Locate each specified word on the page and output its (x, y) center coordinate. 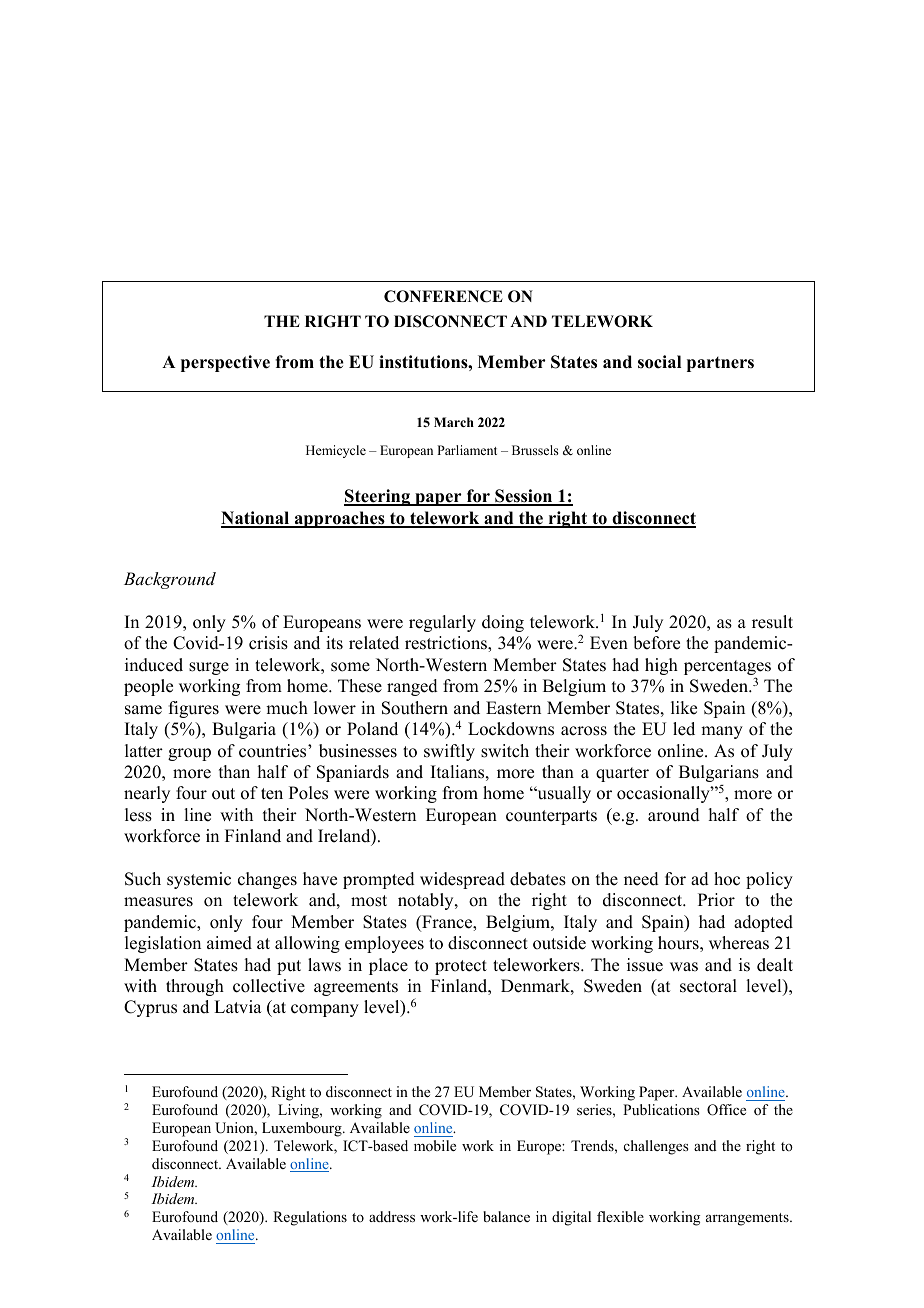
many (722, 732)
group (189, 754)
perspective (225, 363)
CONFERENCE (443, 296)
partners (720, 364)
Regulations (310, 1218)
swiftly (449, 752)
